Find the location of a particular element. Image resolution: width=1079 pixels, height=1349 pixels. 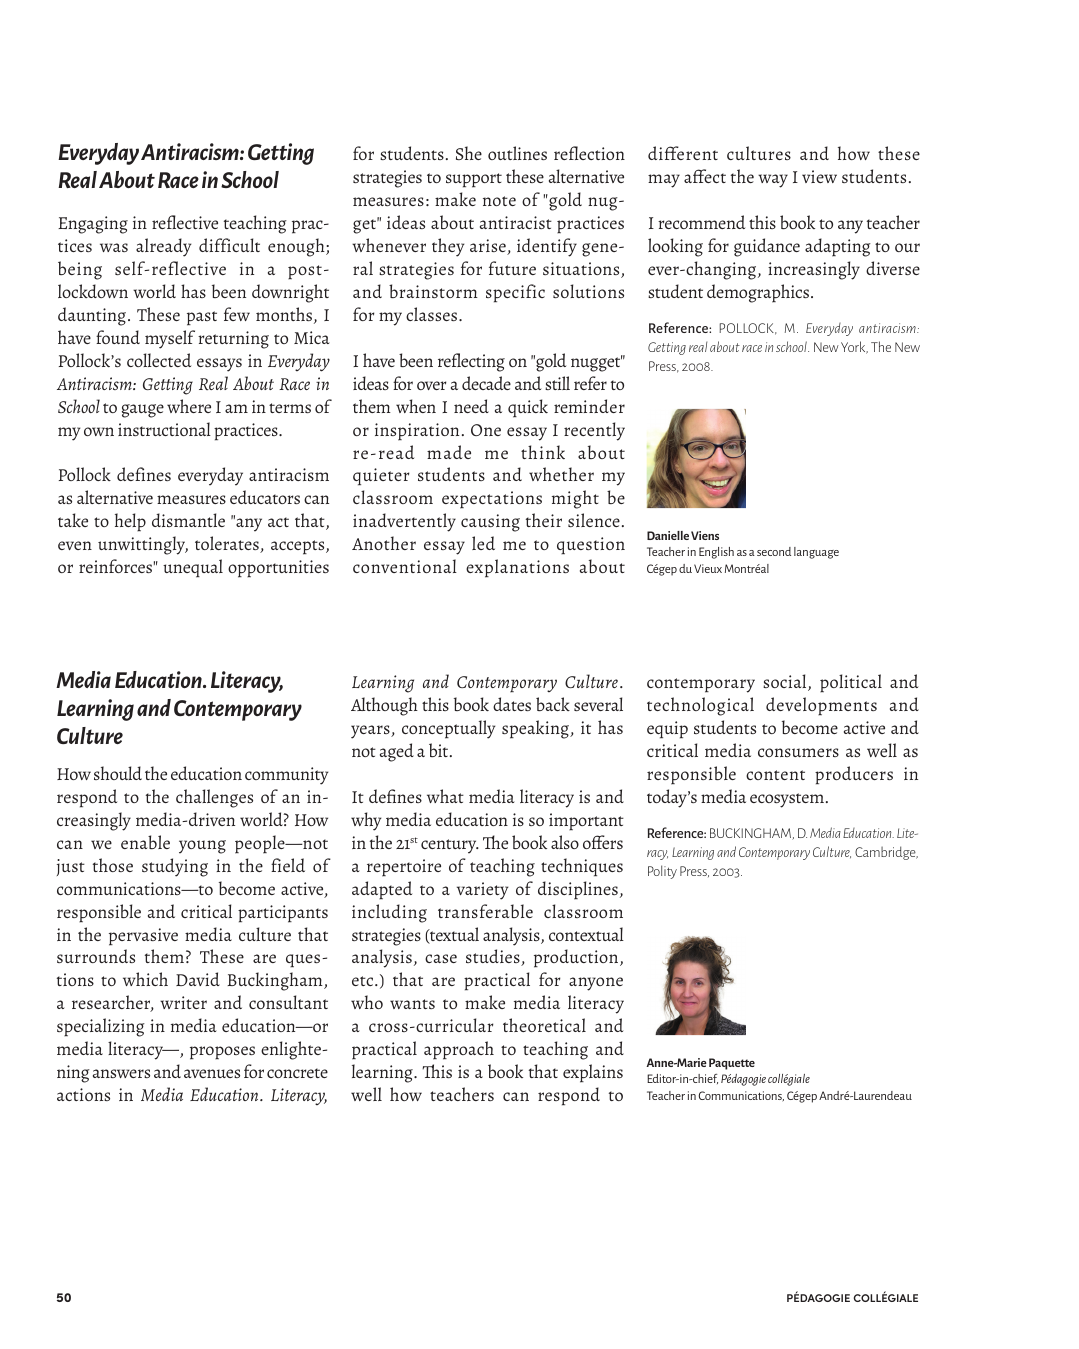

Engaging is located at coordinates (93, 225).
